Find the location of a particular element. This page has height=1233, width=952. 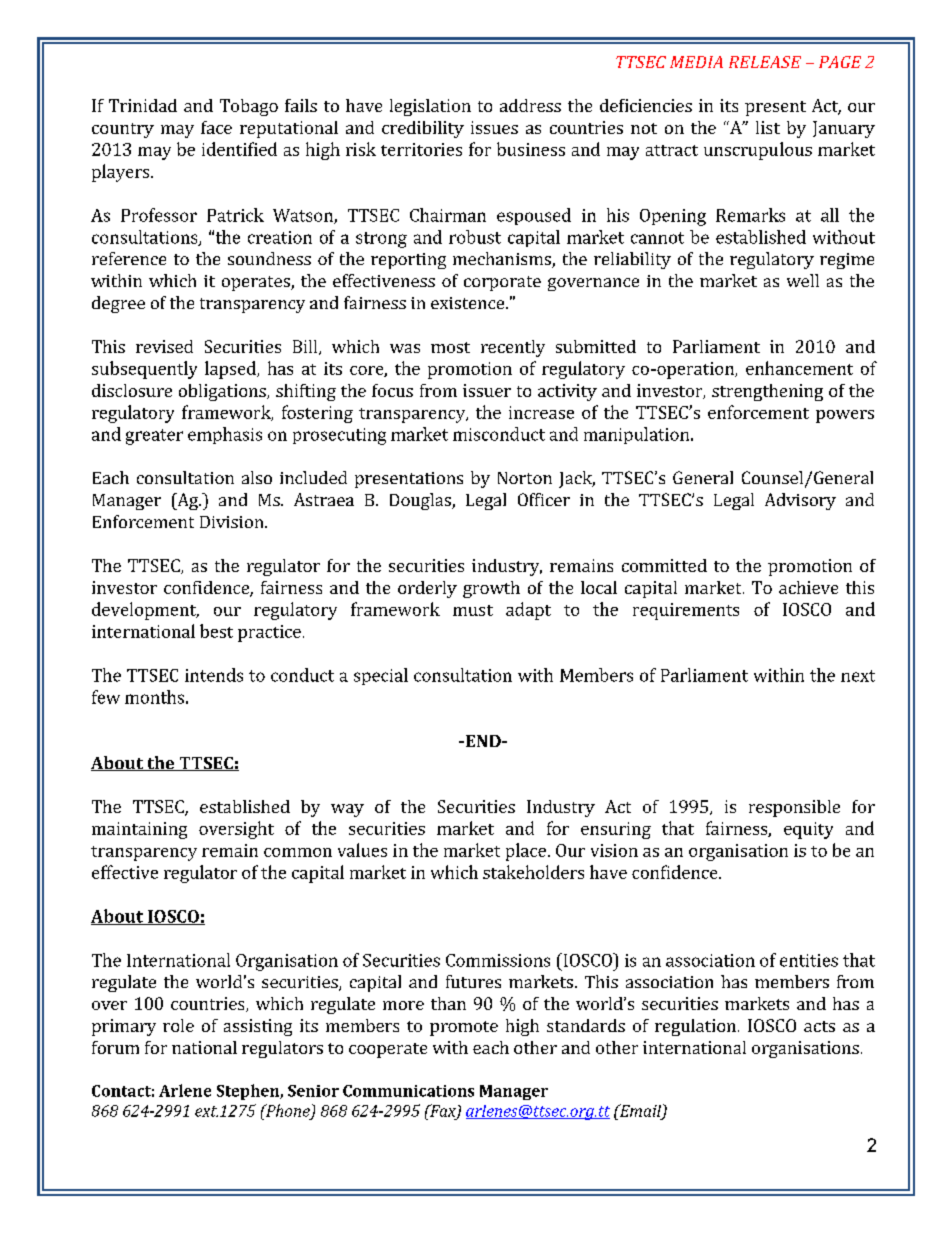

place is located at coordinates (526, 852).
